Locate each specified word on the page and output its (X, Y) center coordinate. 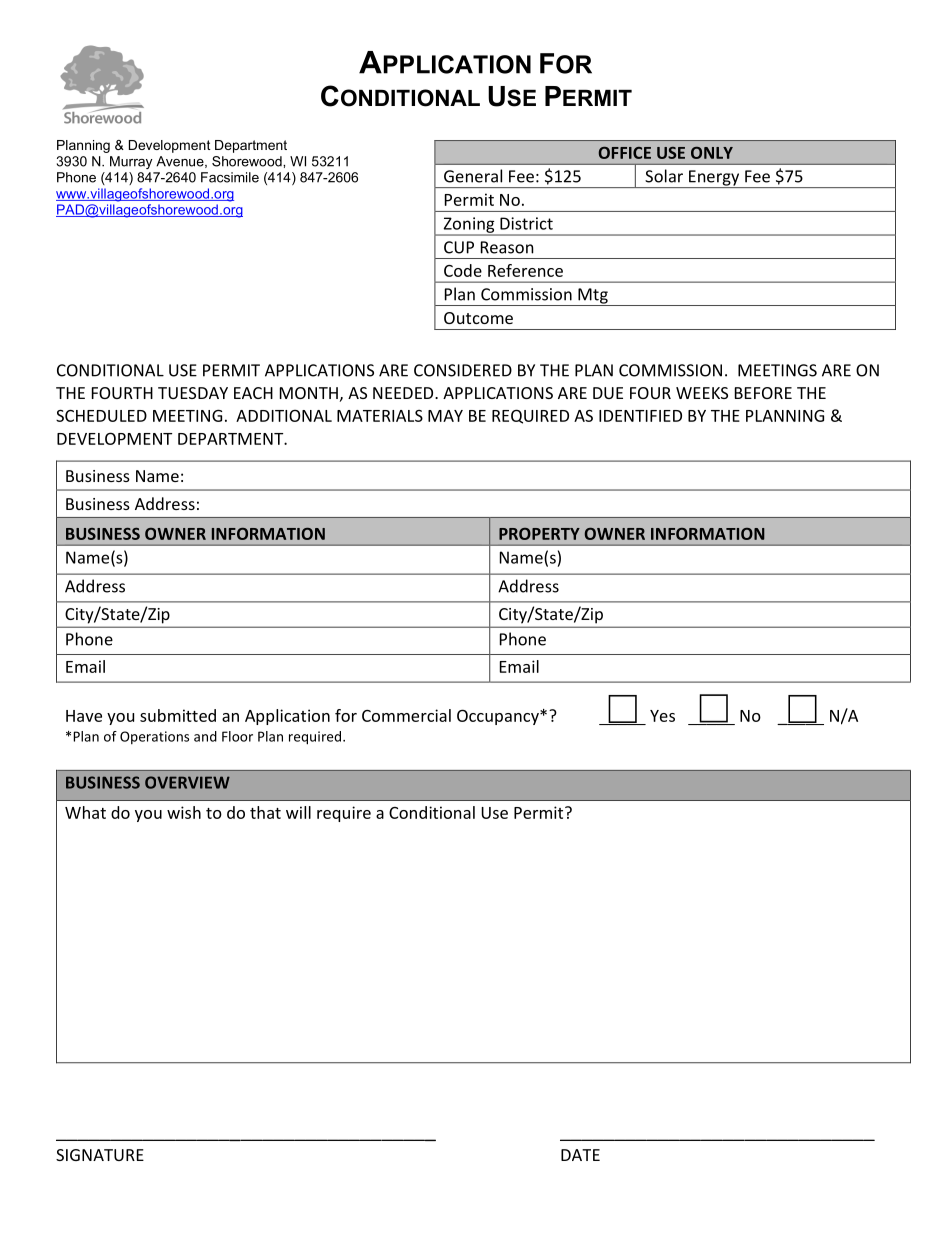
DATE (580, 1155)
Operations (154, 737)
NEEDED (404, 393)
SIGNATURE (100, 1155)
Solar (664, 176)
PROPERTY (539, 534)
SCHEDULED (101, 415)
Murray (131, 162)
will (298, 812)
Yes (662, 716)
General (473, 176)
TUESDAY (193, 393)
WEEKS (702, 393)
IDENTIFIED (640, 416)
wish (184, 812)
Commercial (406, 715)
